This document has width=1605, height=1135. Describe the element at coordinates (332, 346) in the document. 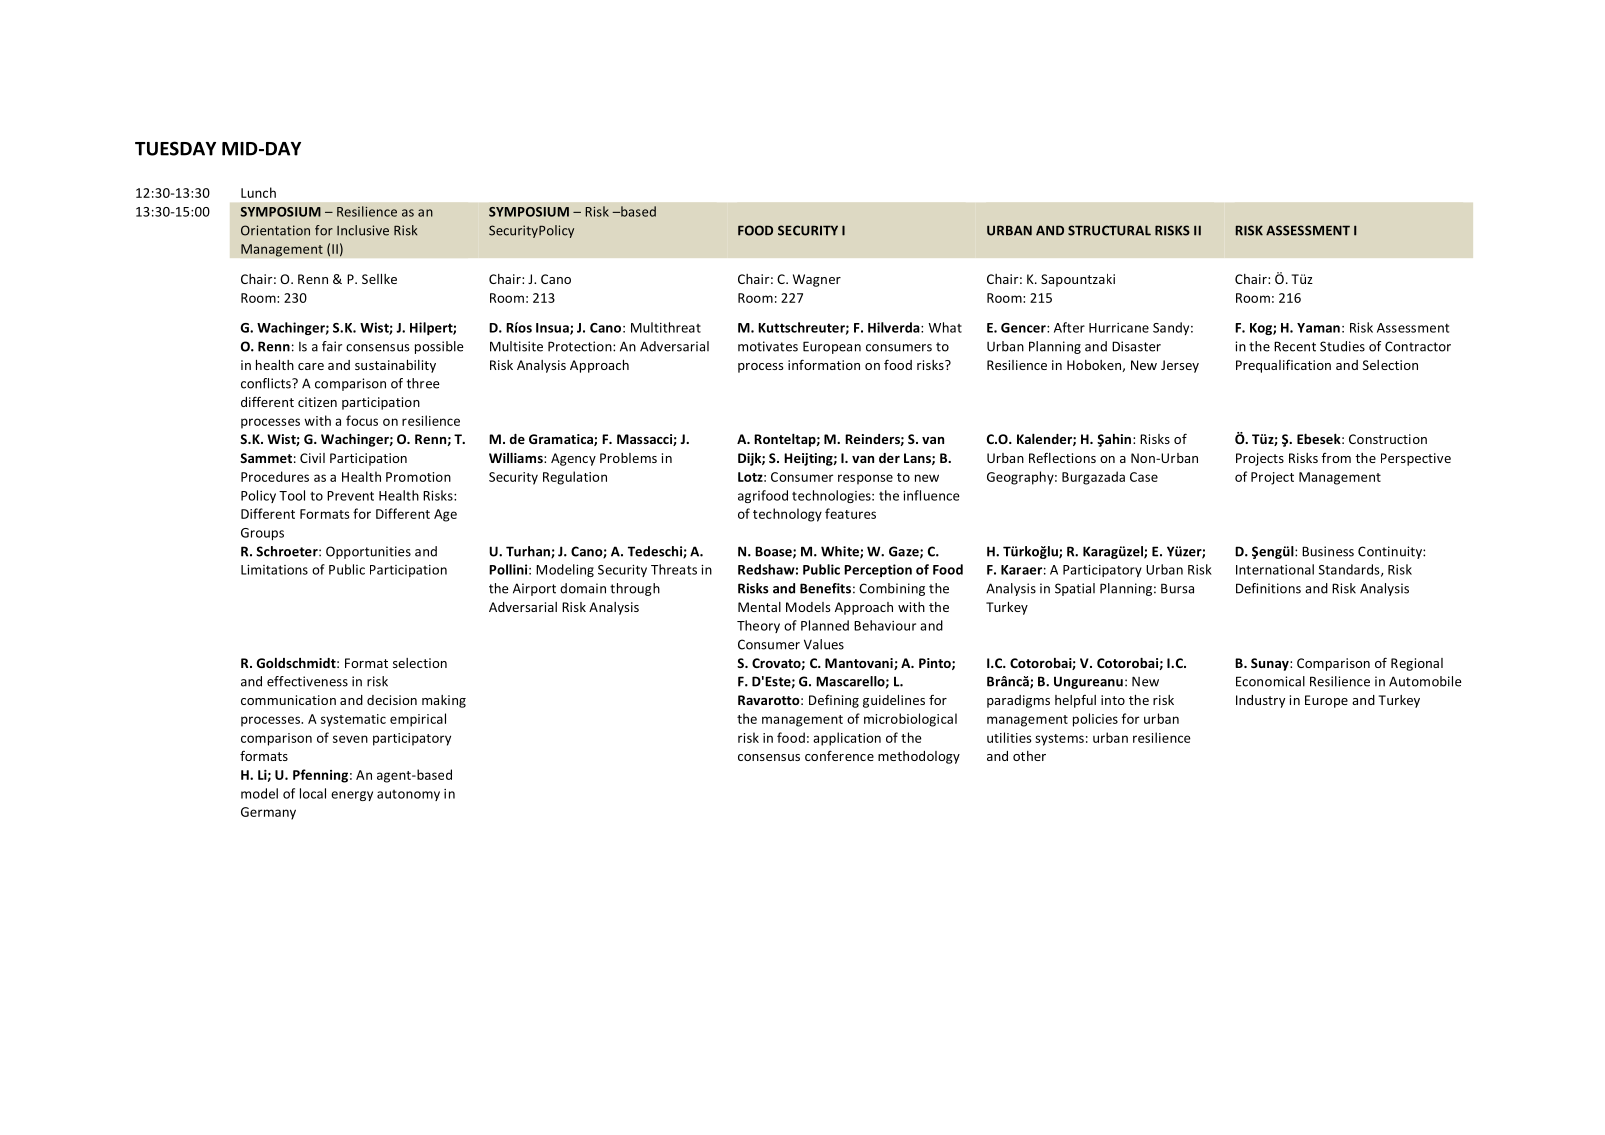

I see `fair` at that location.
